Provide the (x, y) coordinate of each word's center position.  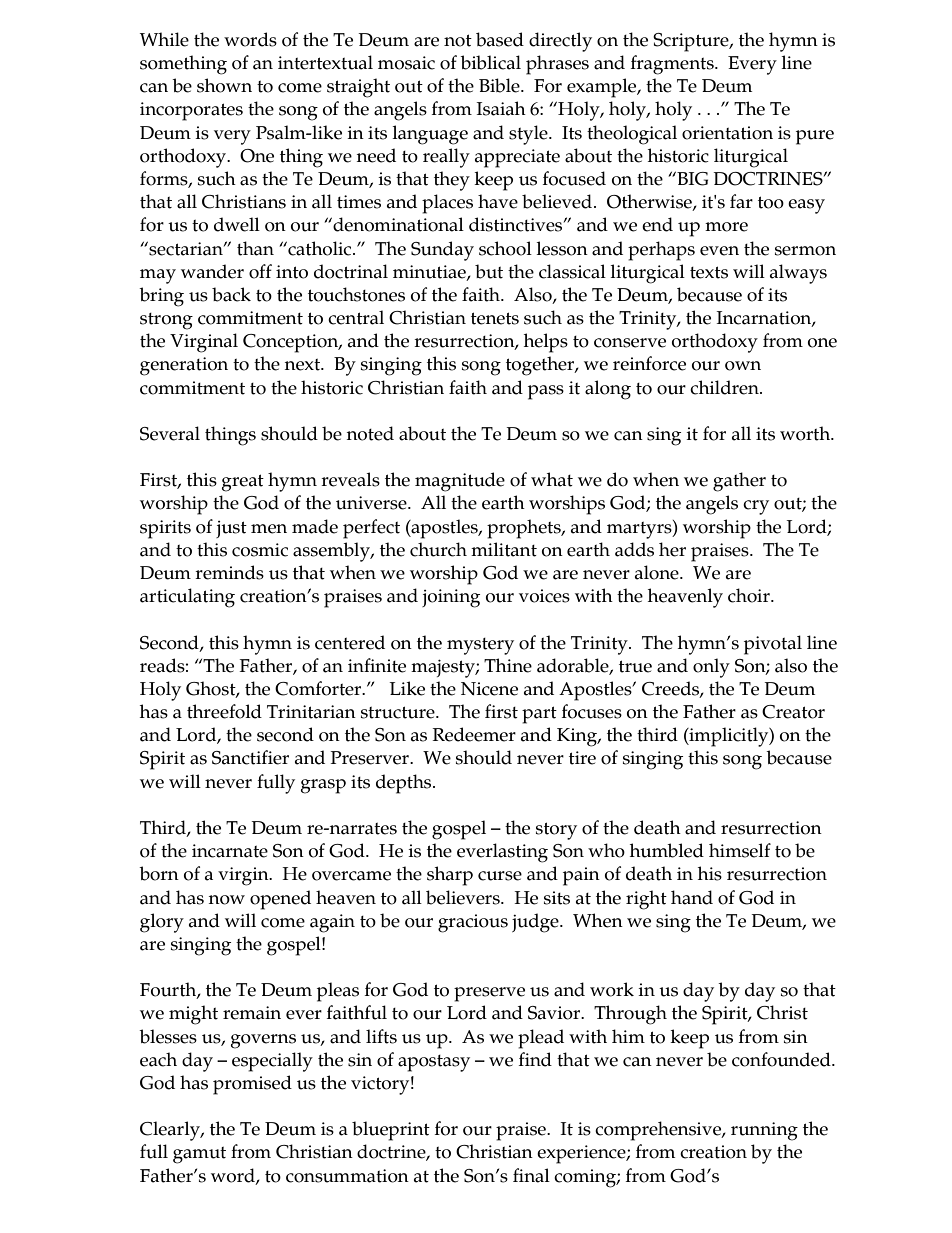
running (764, 1131)
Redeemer (474, 734)
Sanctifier (250, 757)
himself (740, 850)
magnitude (460, 482)
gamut (199, 1155)
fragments (673, 65)
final (531, 1175)
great (243, 483)
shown (224, 85)
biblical (490, 62)
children (725, 387)
